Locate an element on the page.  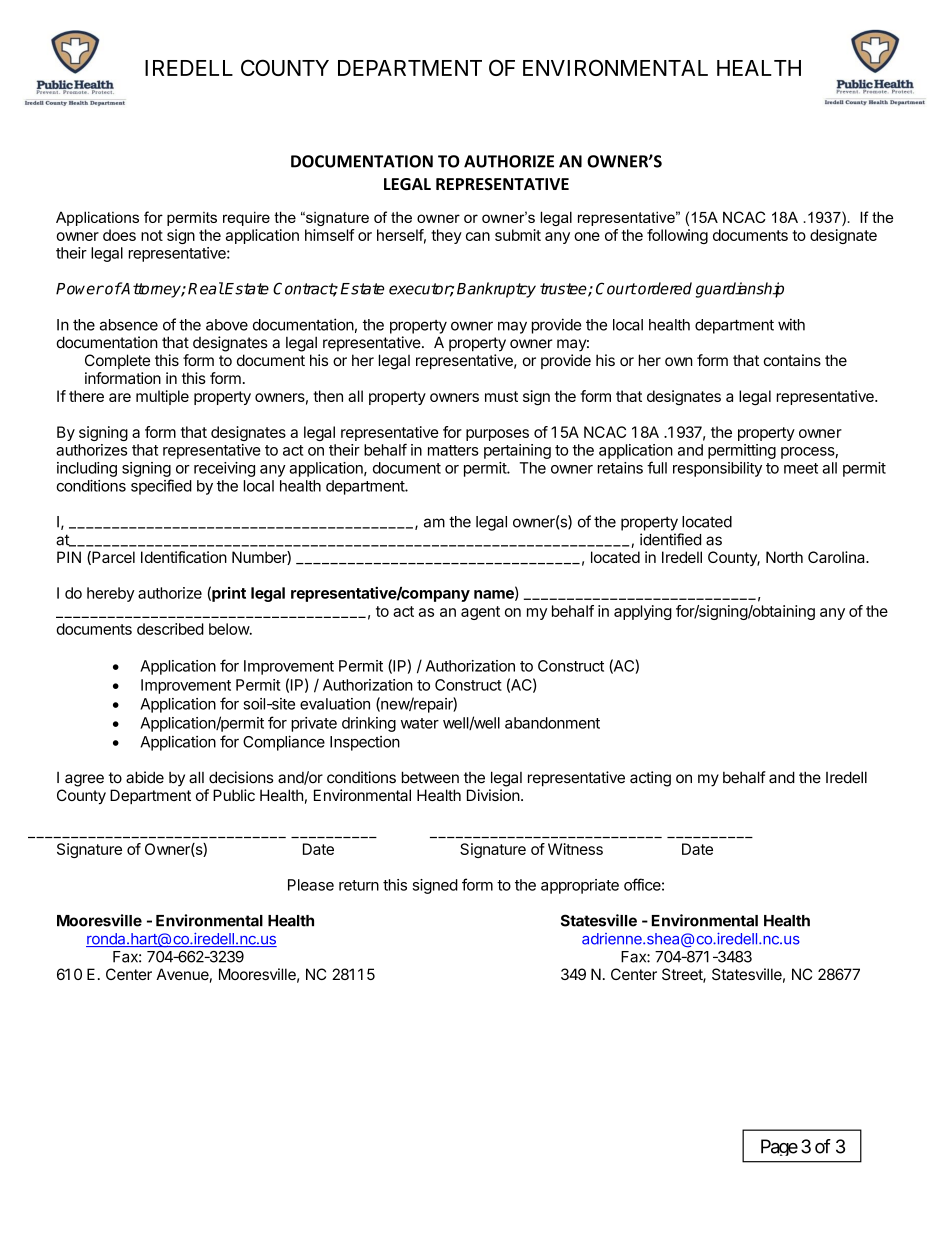
Please is located at coordinates (311, 885).
